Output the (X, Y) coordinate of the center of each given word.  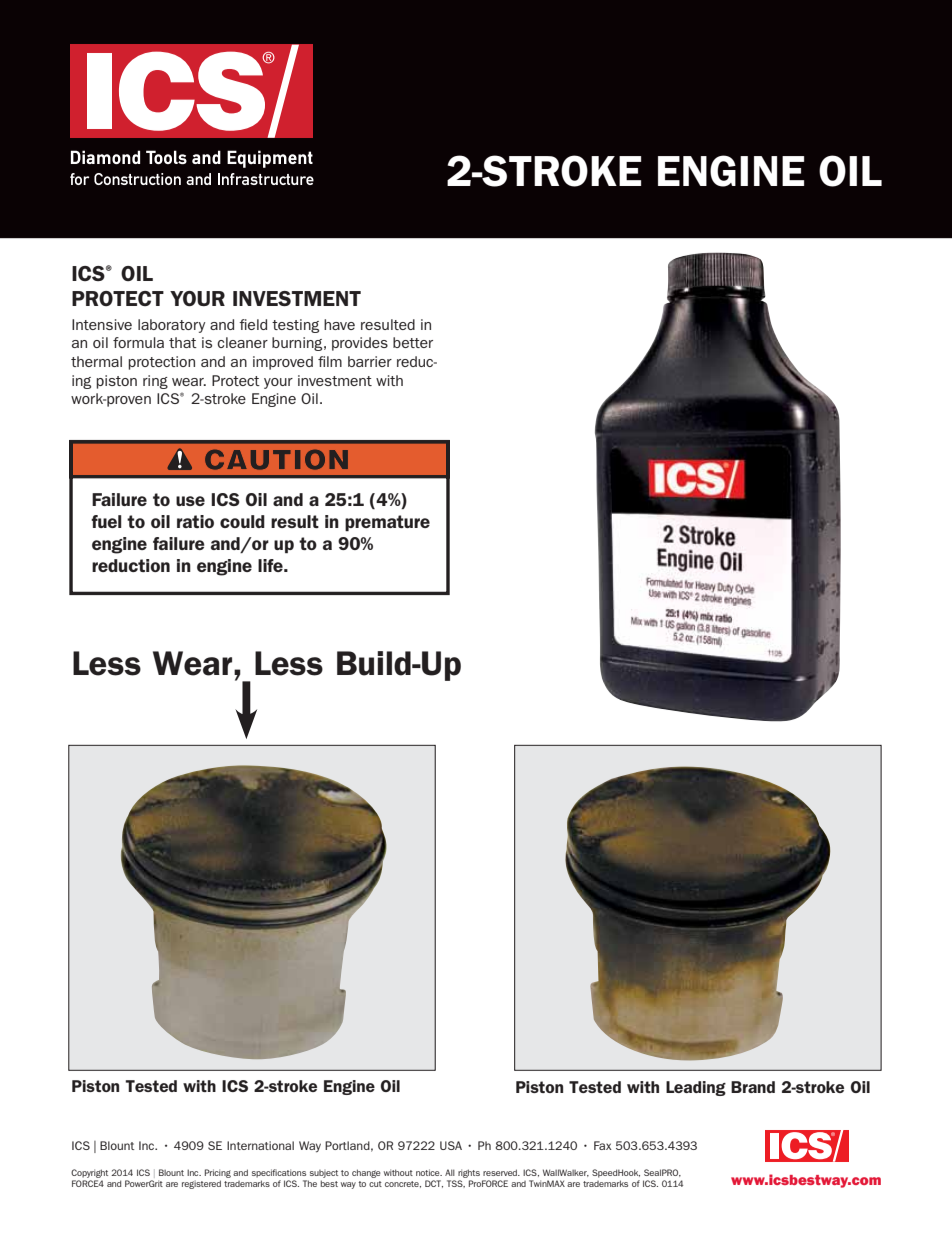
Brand (753, 1087)
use (190, 501)
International (260, 1145)
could (242, 521)
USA (451, 1145)
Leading (696, 1088)
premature (387, 523)
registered (201, 1184)
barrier (370, 361)
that (183, 342)
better (413, 342)
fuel (106, 521)
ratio (195, 521)
